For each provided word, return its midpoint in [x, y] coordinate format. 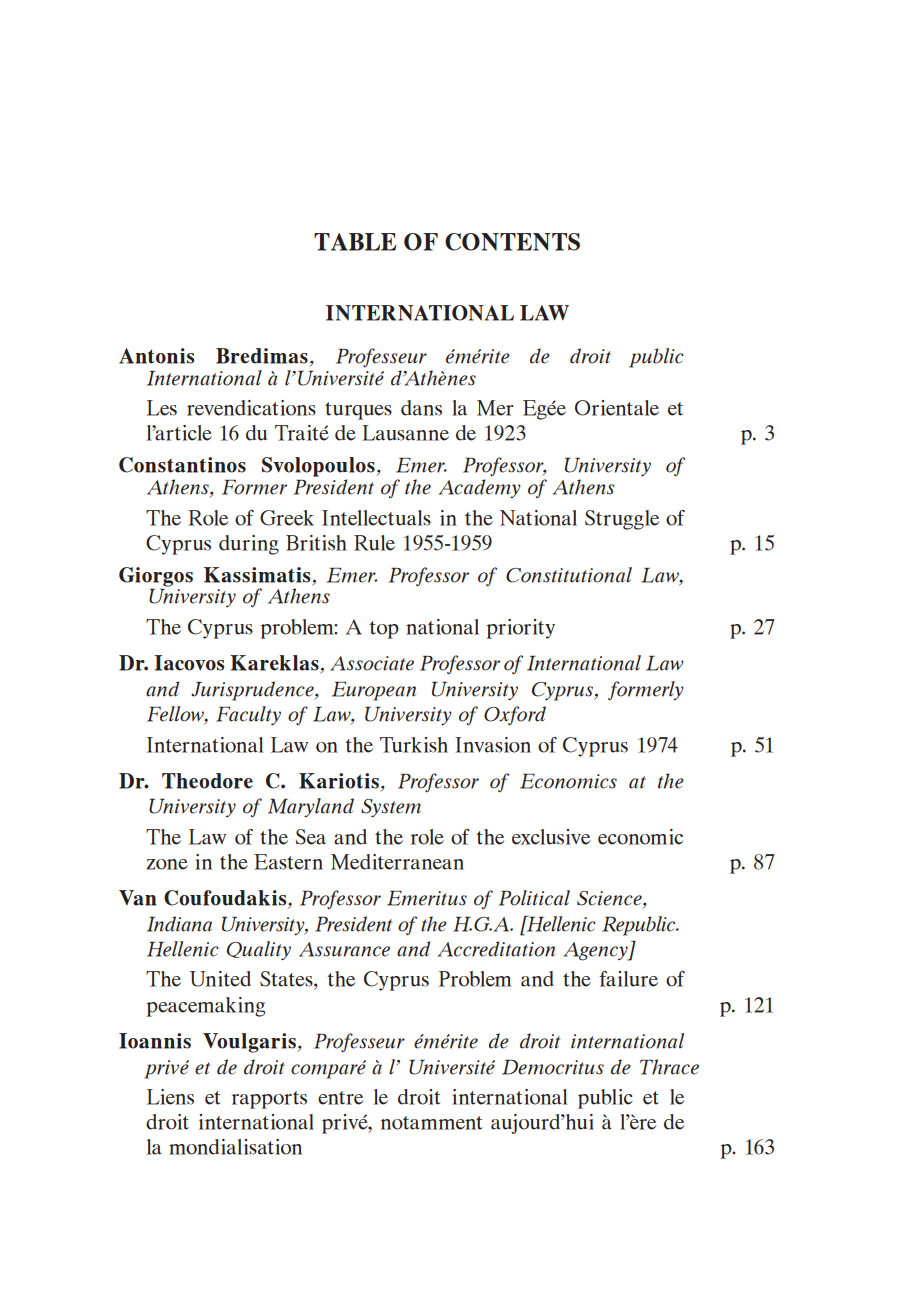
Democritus [553, 1067]
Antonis [156, 356]
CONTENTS [512, 242]
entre [340, 1098]
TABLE [355, 242]
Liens [170, 1097]
